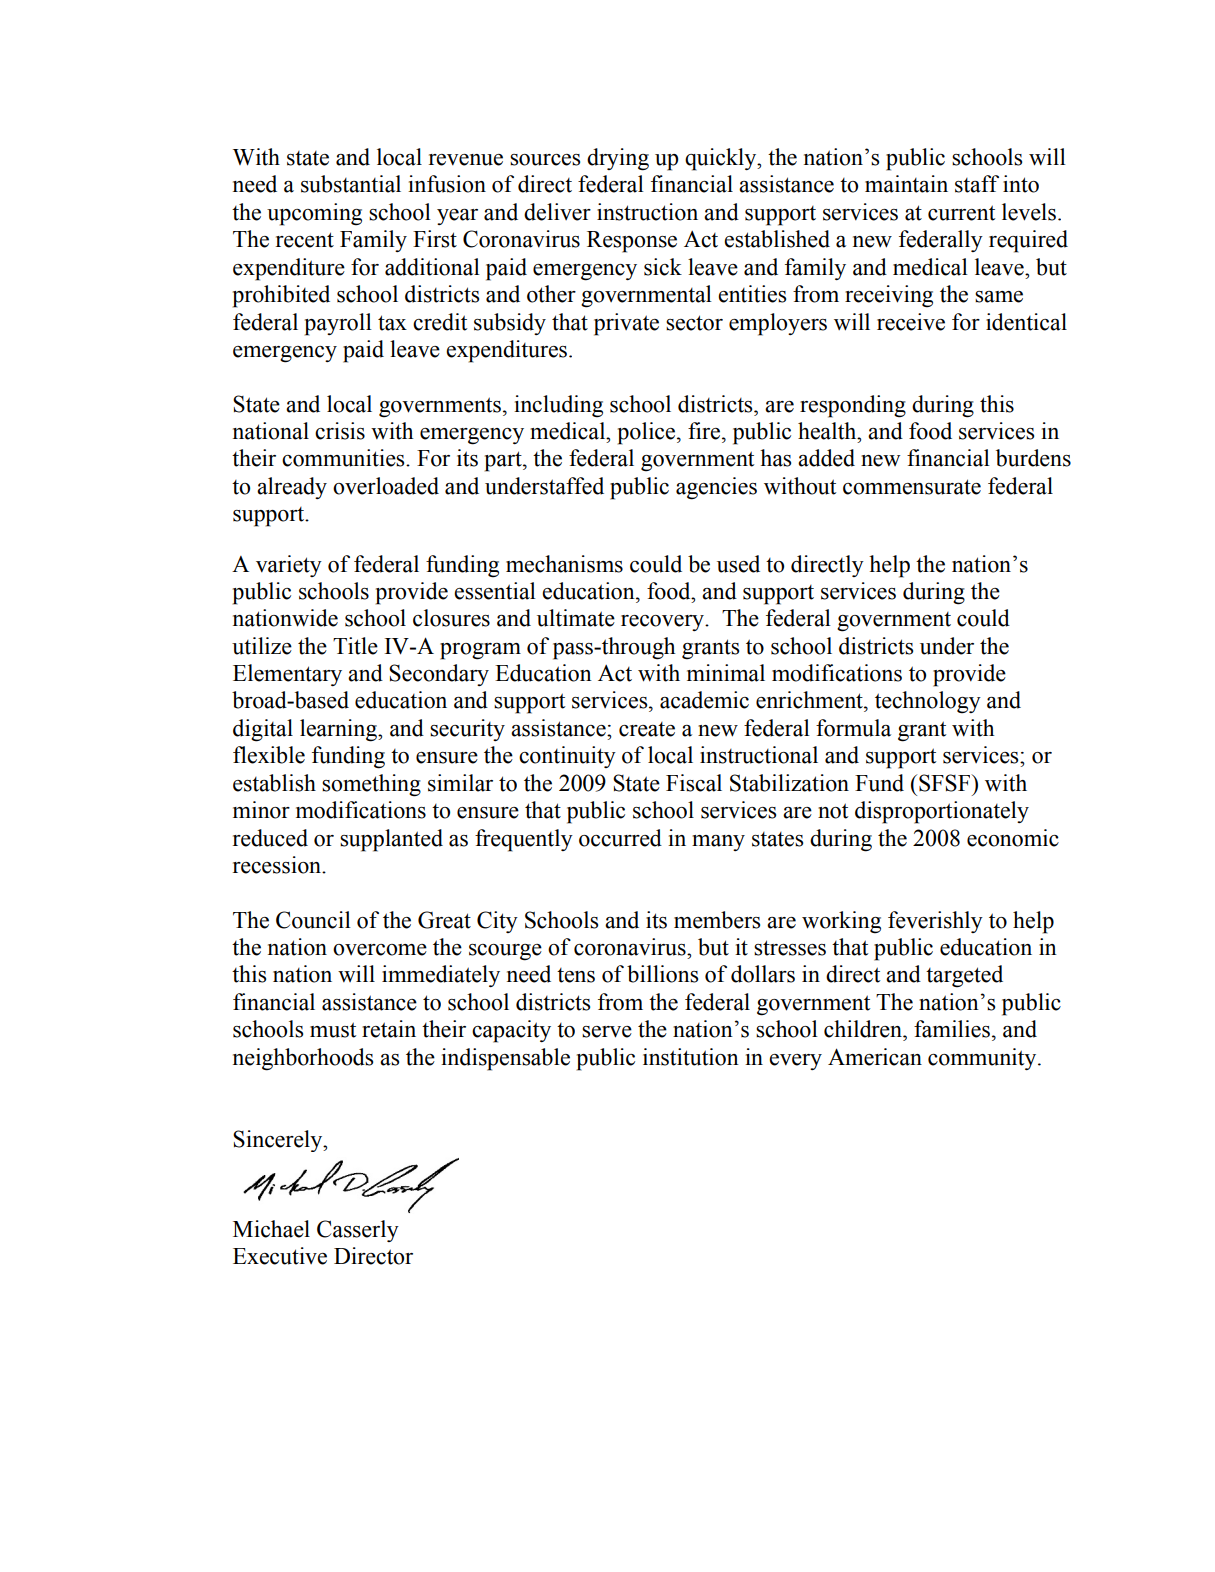 The image size is (1215, 1572). Describe the element at coordinates (928, 702) in the screenshot. I see `technology` at that location.
